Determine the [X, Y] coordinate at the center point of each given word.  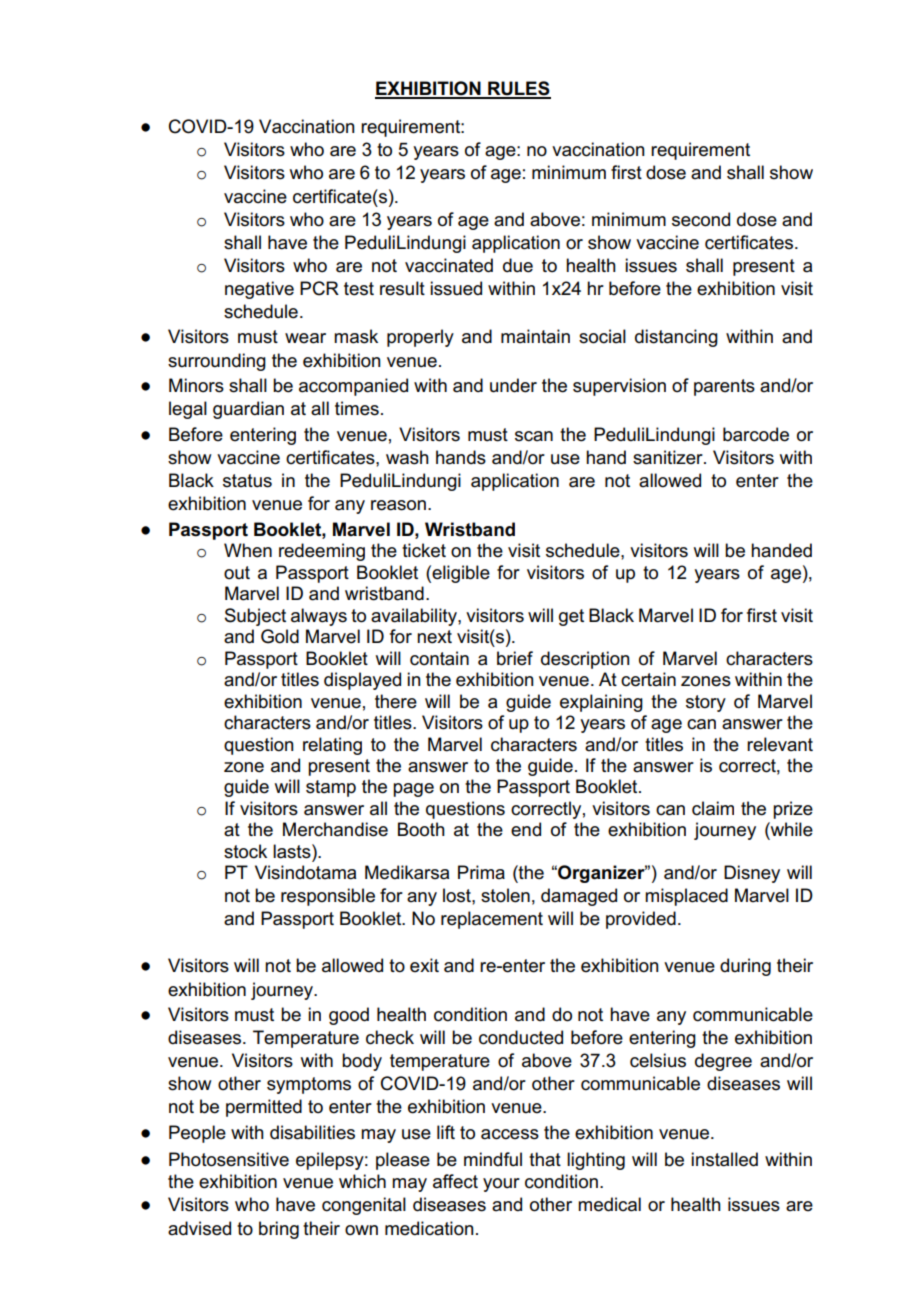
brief [515, 658]
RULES [518, 89]
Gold [280, 636]
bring [279, 1230]
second [701, 219]
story [706, 703]
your [501, 1185]
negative [259, 290]
